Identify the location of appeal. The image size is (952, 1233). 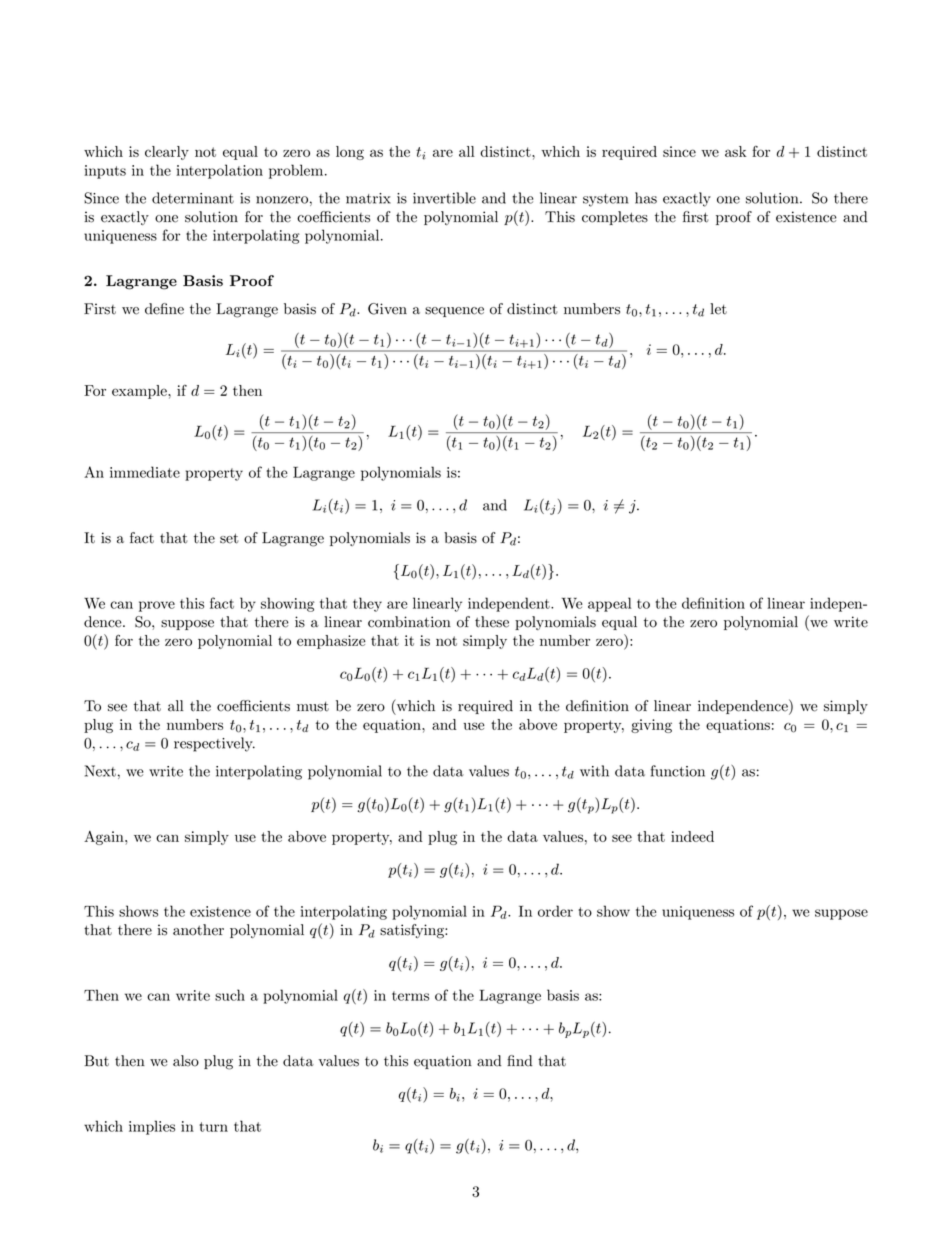
(609, 604).
